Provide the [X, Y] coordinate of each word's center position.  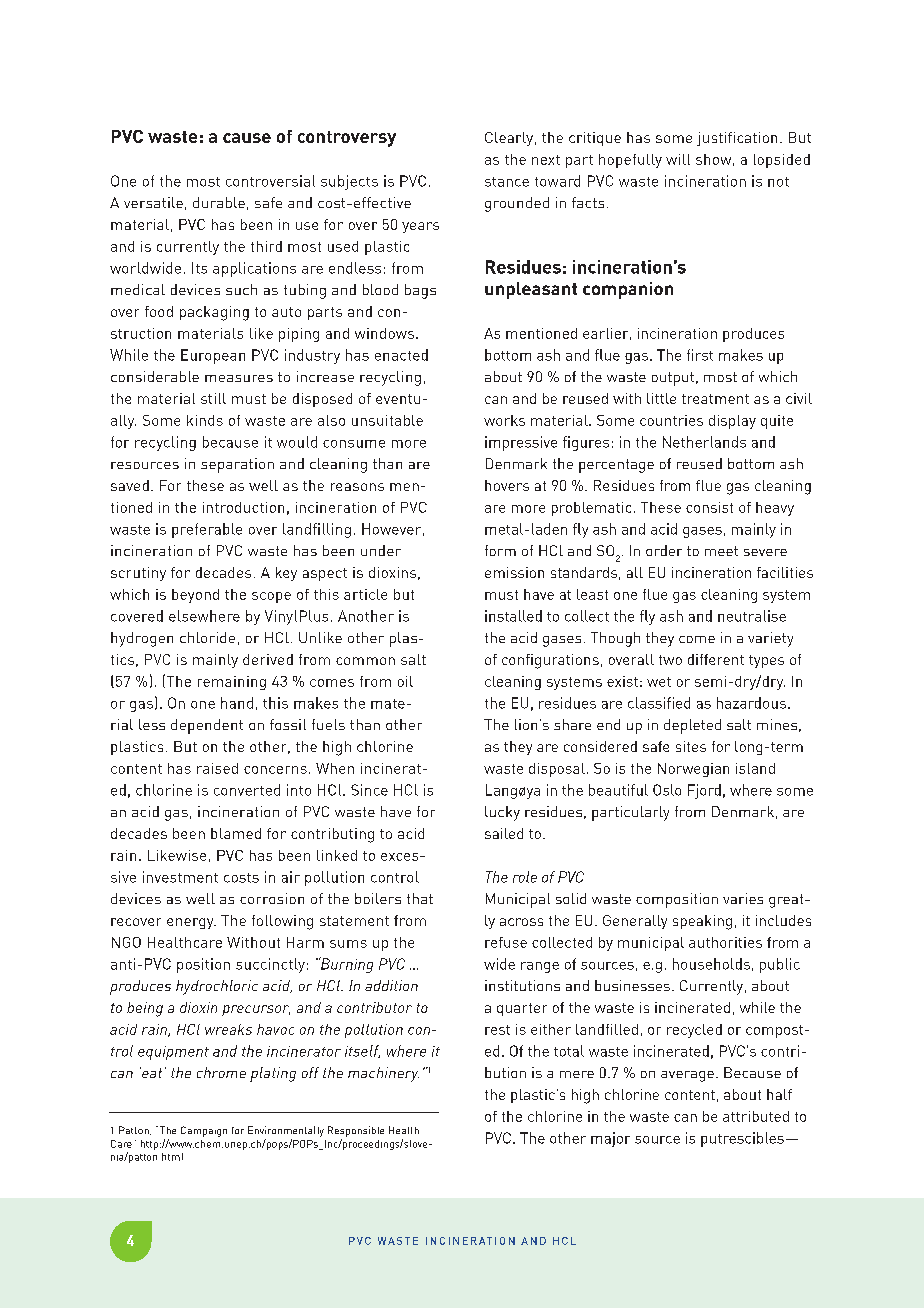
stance [507, 182]
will [678, 159]
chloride [207, 637]
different [716, 659]
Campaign [204, 1131]
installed [513, 616]
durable [219, 202]
